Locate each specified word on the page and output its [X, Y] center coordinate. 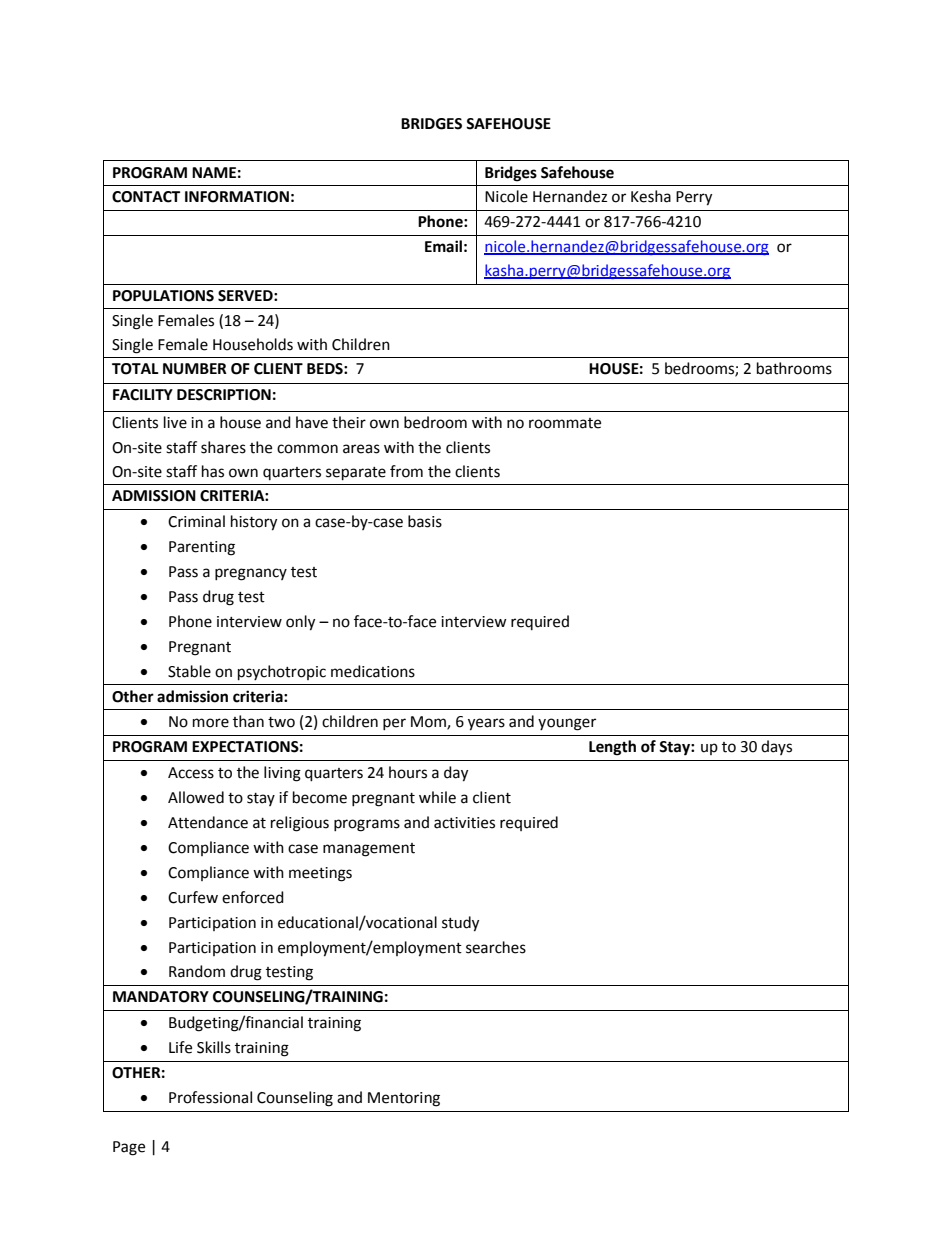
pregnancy [251, 574]
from [406, 471]
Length [612, 748]
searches [496, 947]
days [776, 747]
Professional [210, 1097]
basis [425, 521]
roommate [565, 423]
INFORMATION [237, 197]
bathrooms [794, 368]
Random [197, 971]
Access [191, 773]
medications [373, 671]
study [460, 924]
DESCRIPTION [224, 395]
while [437, 797]
